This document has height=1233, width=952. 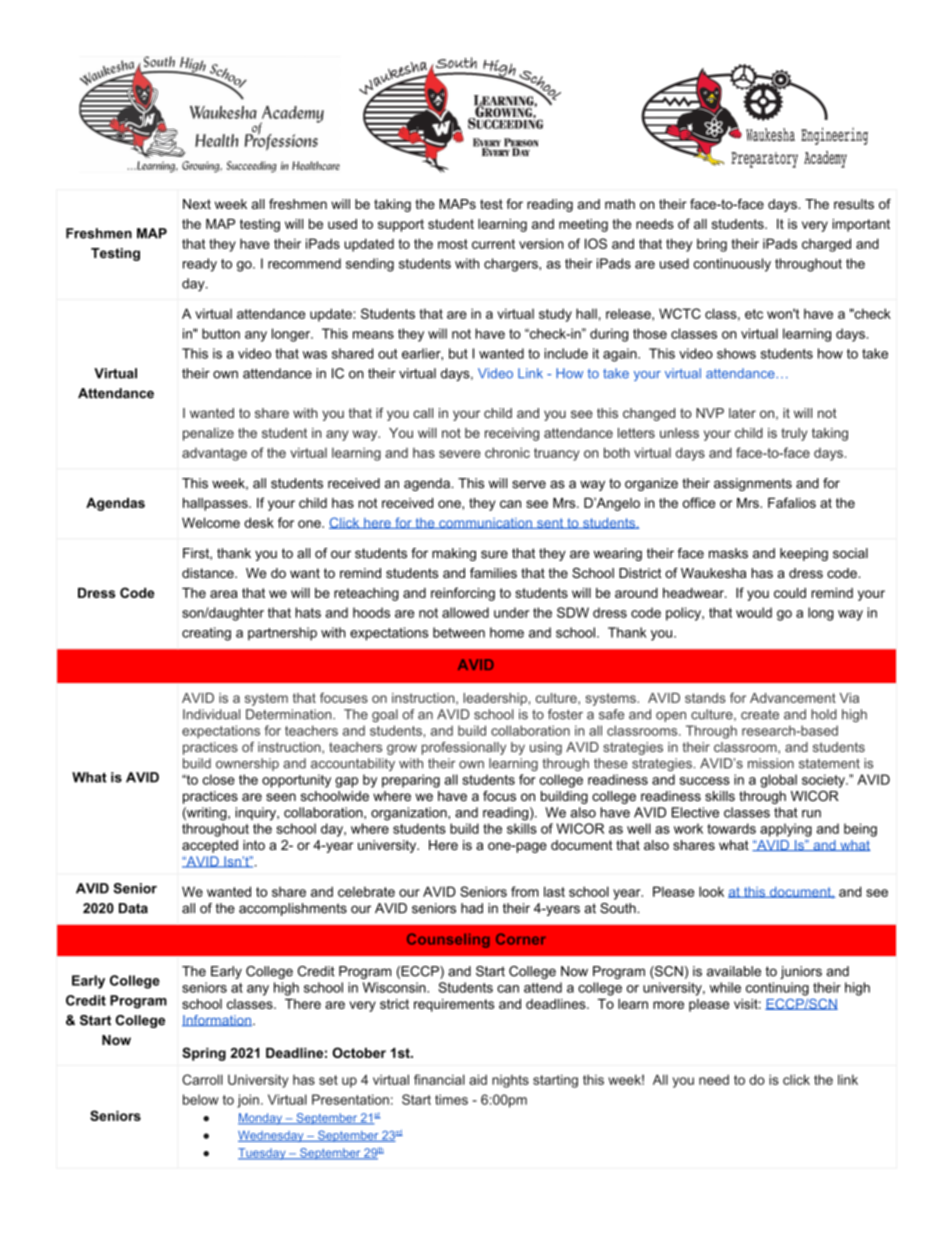 I want to click on Next, so click(x=197, y=204).
